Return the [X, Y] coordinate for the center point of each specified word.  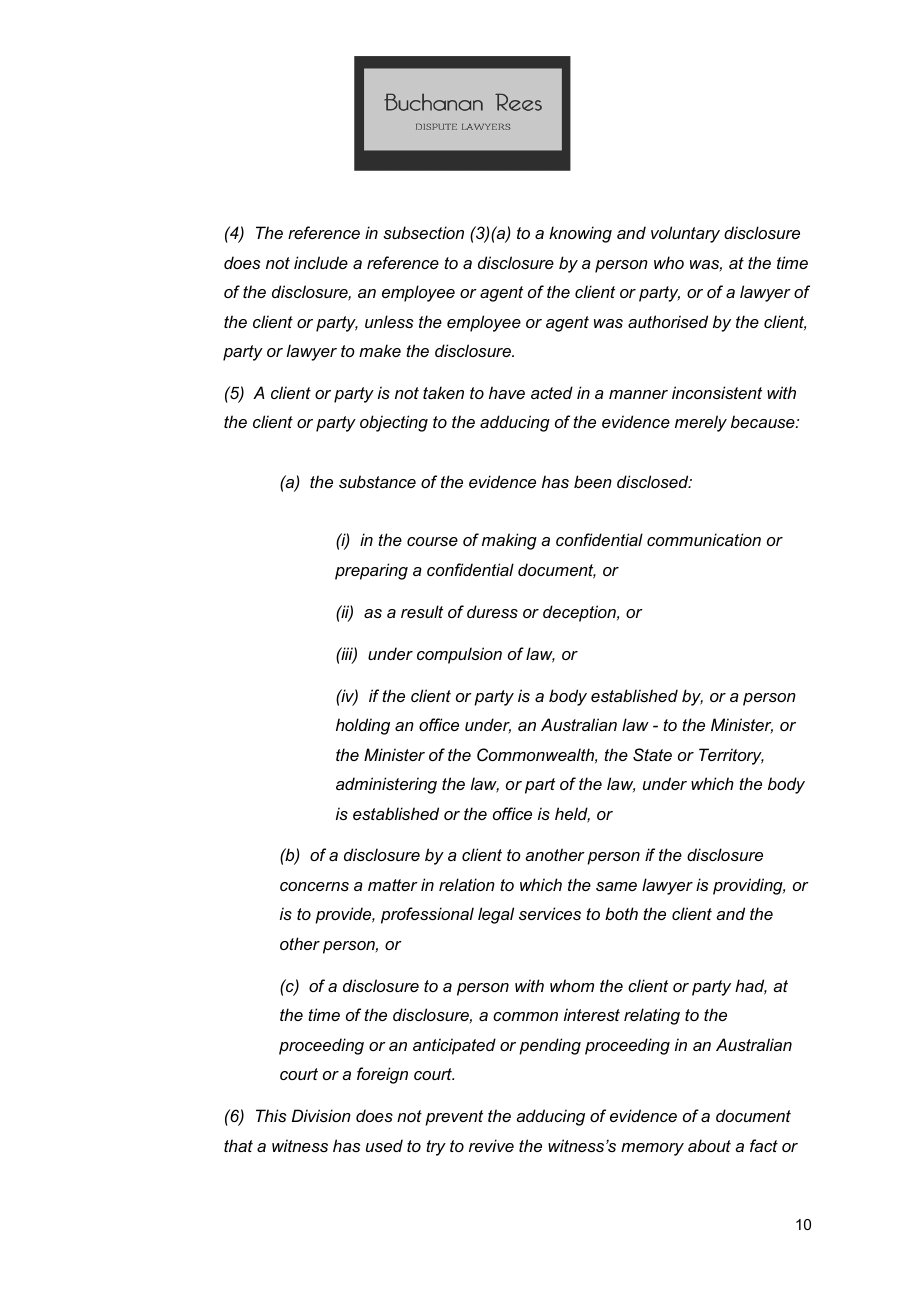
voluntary [685, 234]
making [509, 541]
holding [363, 726]
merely [701, 423]
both [621, 913]
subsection [423, 232]
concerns [314, 886]
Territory [731, 756]
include [321, 262]
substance [377, 481]
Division [321, 1115]
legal [496, 915]
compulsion [459, 655]
